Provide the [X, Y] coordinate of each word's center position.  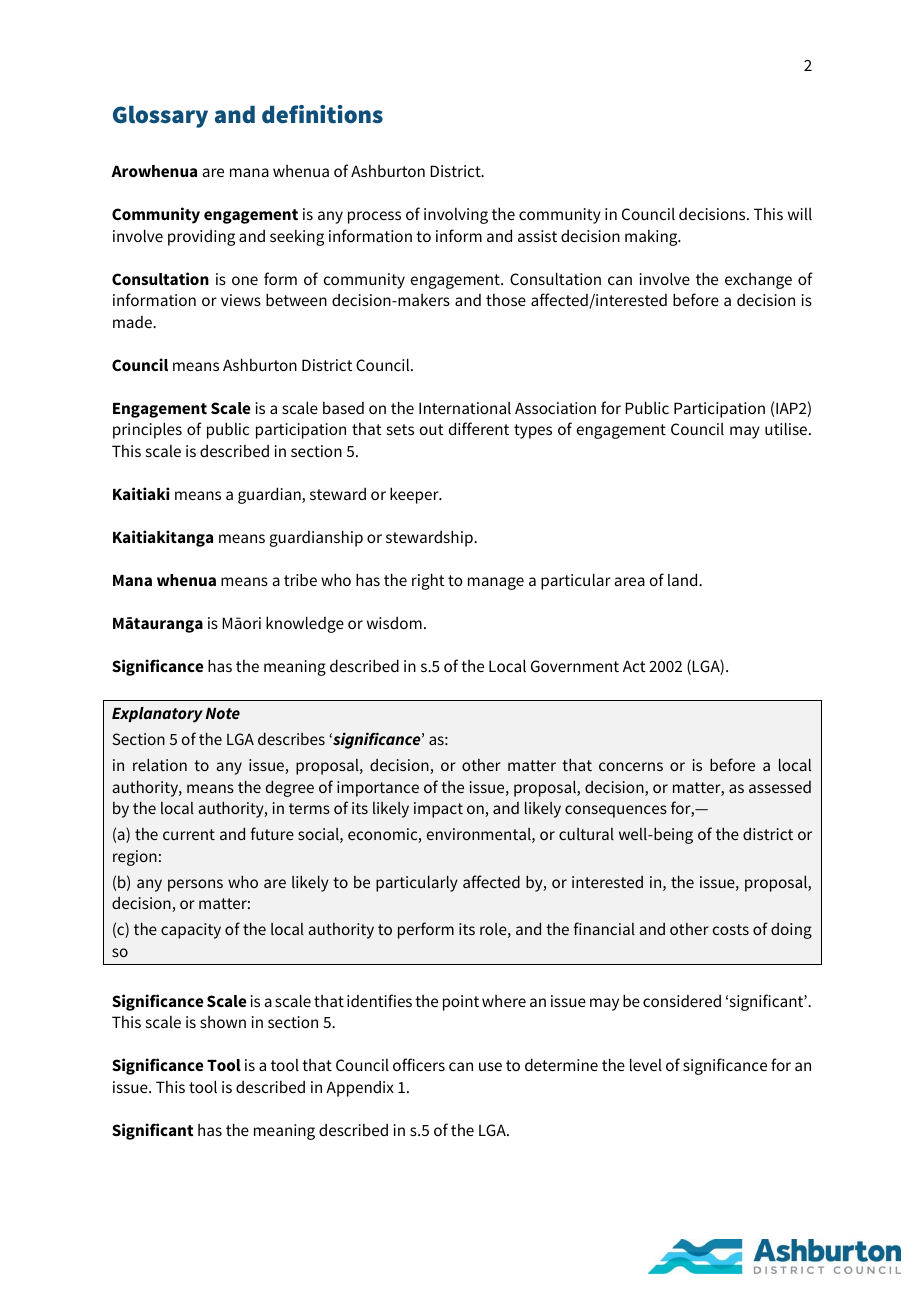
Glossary [160, 116]
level [646, 1064]
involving [456, 216]
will [800, 214]
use [490, 1066]
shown [223, 1022]
